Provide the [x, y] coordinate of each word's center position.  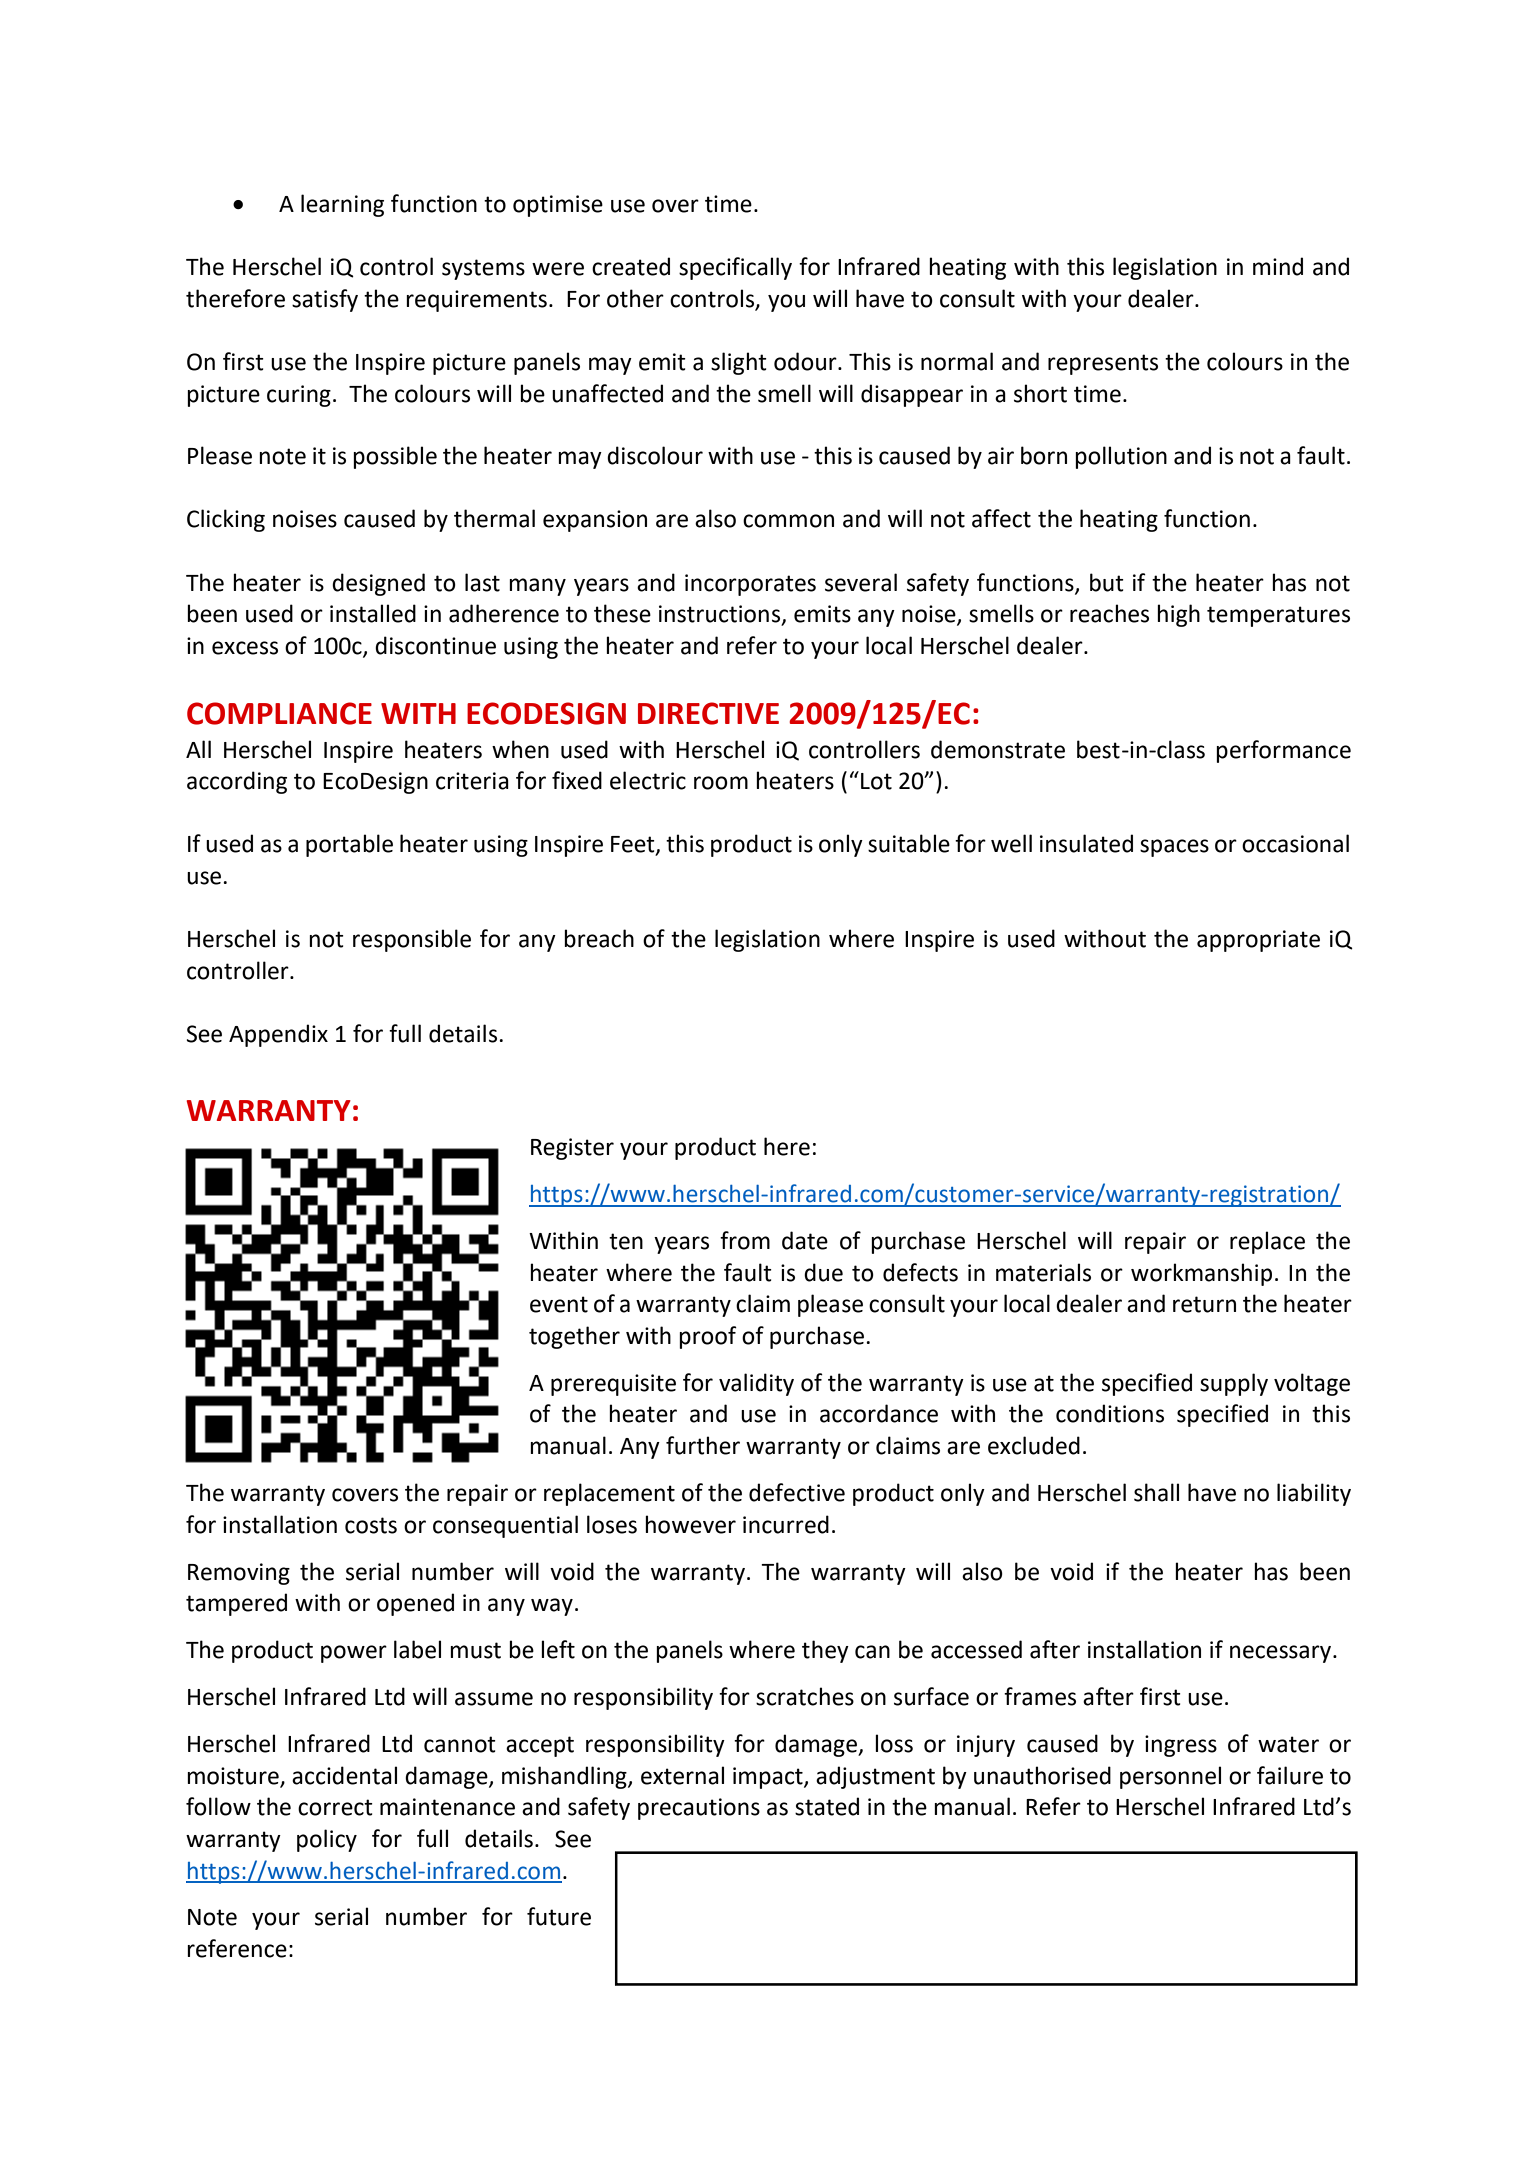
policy [327, 1840]
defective [797, 1492]
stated [827, 1806]
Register [572, 1149]
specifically [735, 268]
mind [1278, 266]
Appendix [278, 1035]
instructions [721, 615]
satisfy [325, 300]
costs [371, 1525]
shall [1156, 1492]
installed [373, 613]
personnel [1170, 1777]
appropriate [1258, 941]
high [1178, 615]
